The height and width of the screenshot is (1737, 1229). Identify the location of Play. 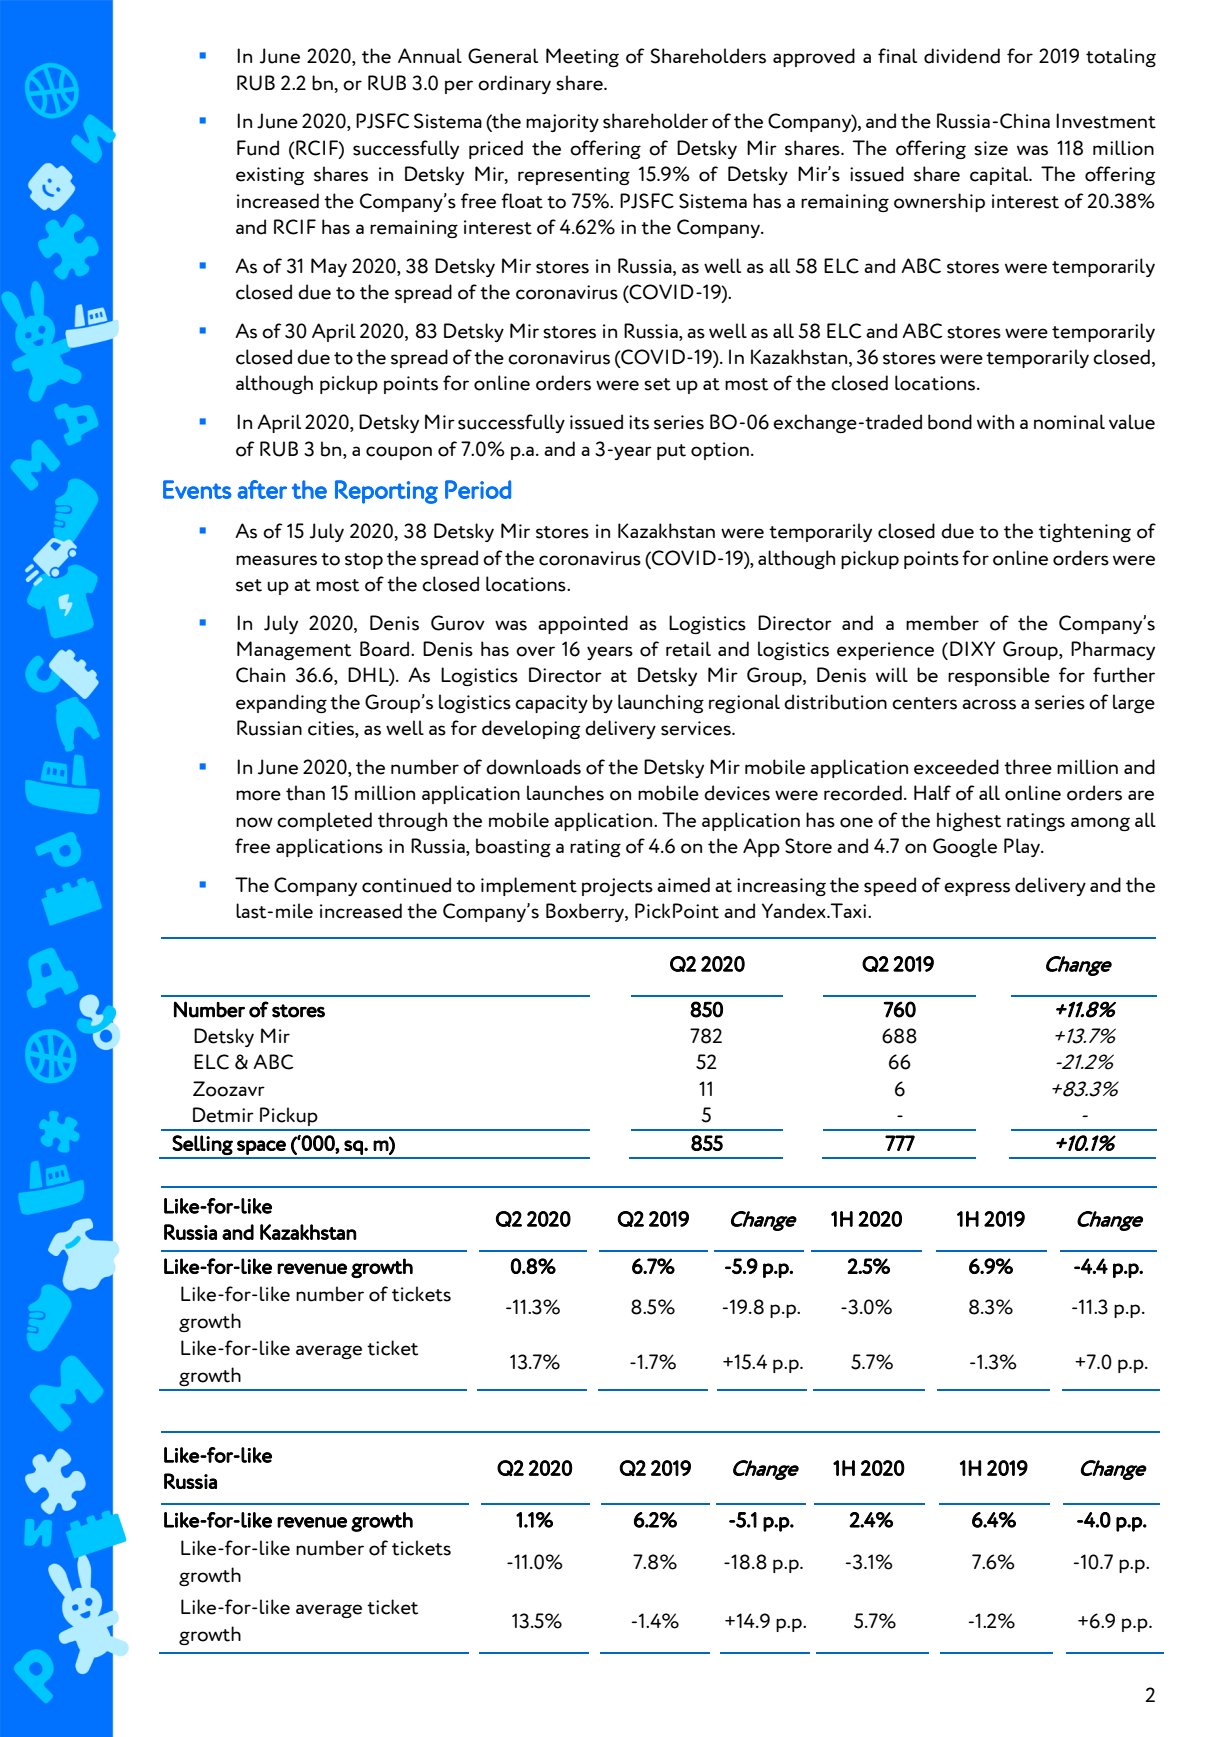
(1023, 847).
